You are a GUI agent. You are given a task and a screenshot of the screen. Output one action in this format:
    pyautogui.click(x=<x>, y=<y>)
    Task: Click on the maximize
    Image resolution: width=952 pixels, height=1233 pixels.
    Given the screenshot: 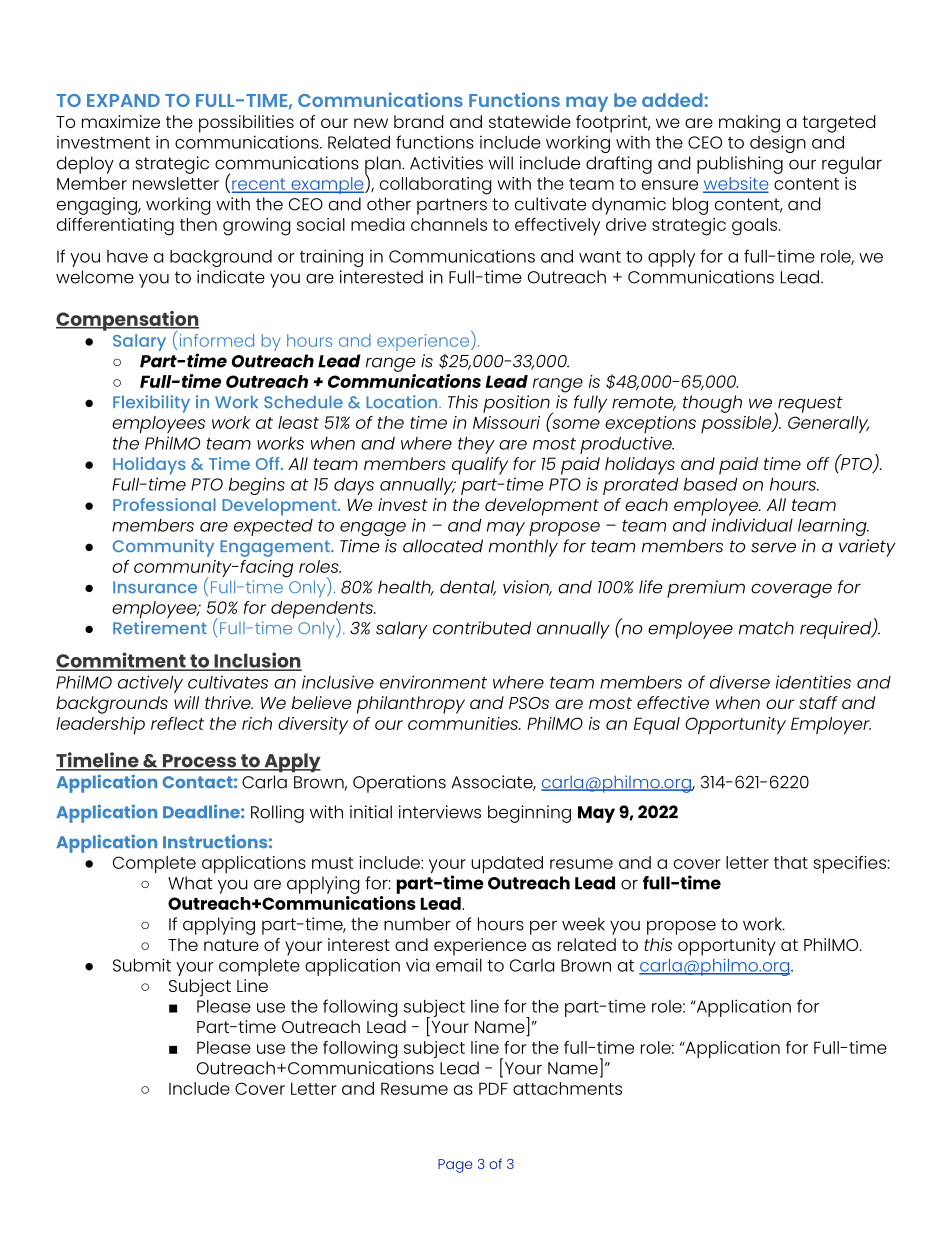 What is the action you would take?
    pyautogui.click(x=121, y=121)
